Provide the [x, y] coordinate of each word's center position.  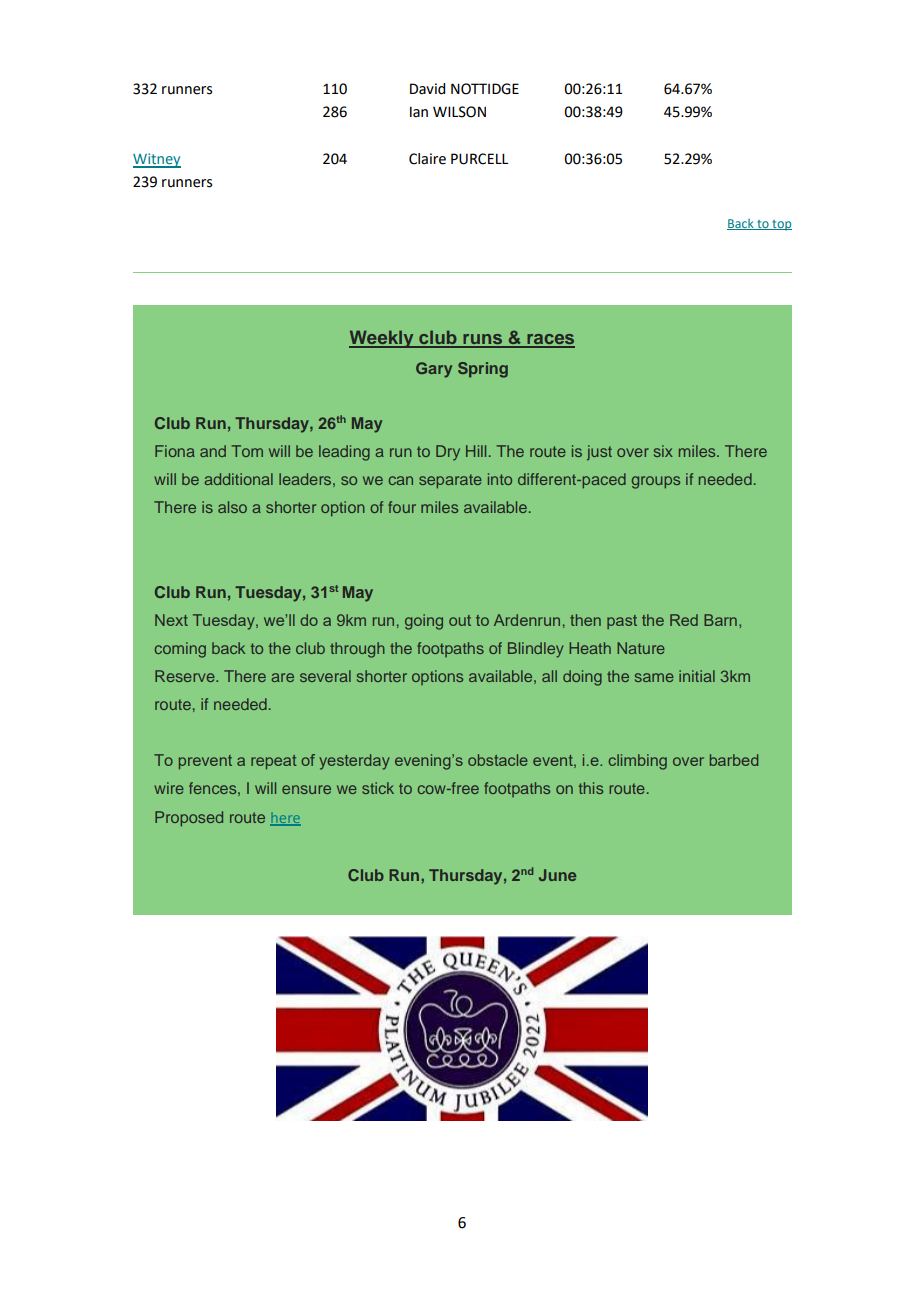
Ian [419, 112]
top [781, 225]
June [557, 875]
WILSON [459, 112]
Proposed [189, 819]
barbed [734, 760]
